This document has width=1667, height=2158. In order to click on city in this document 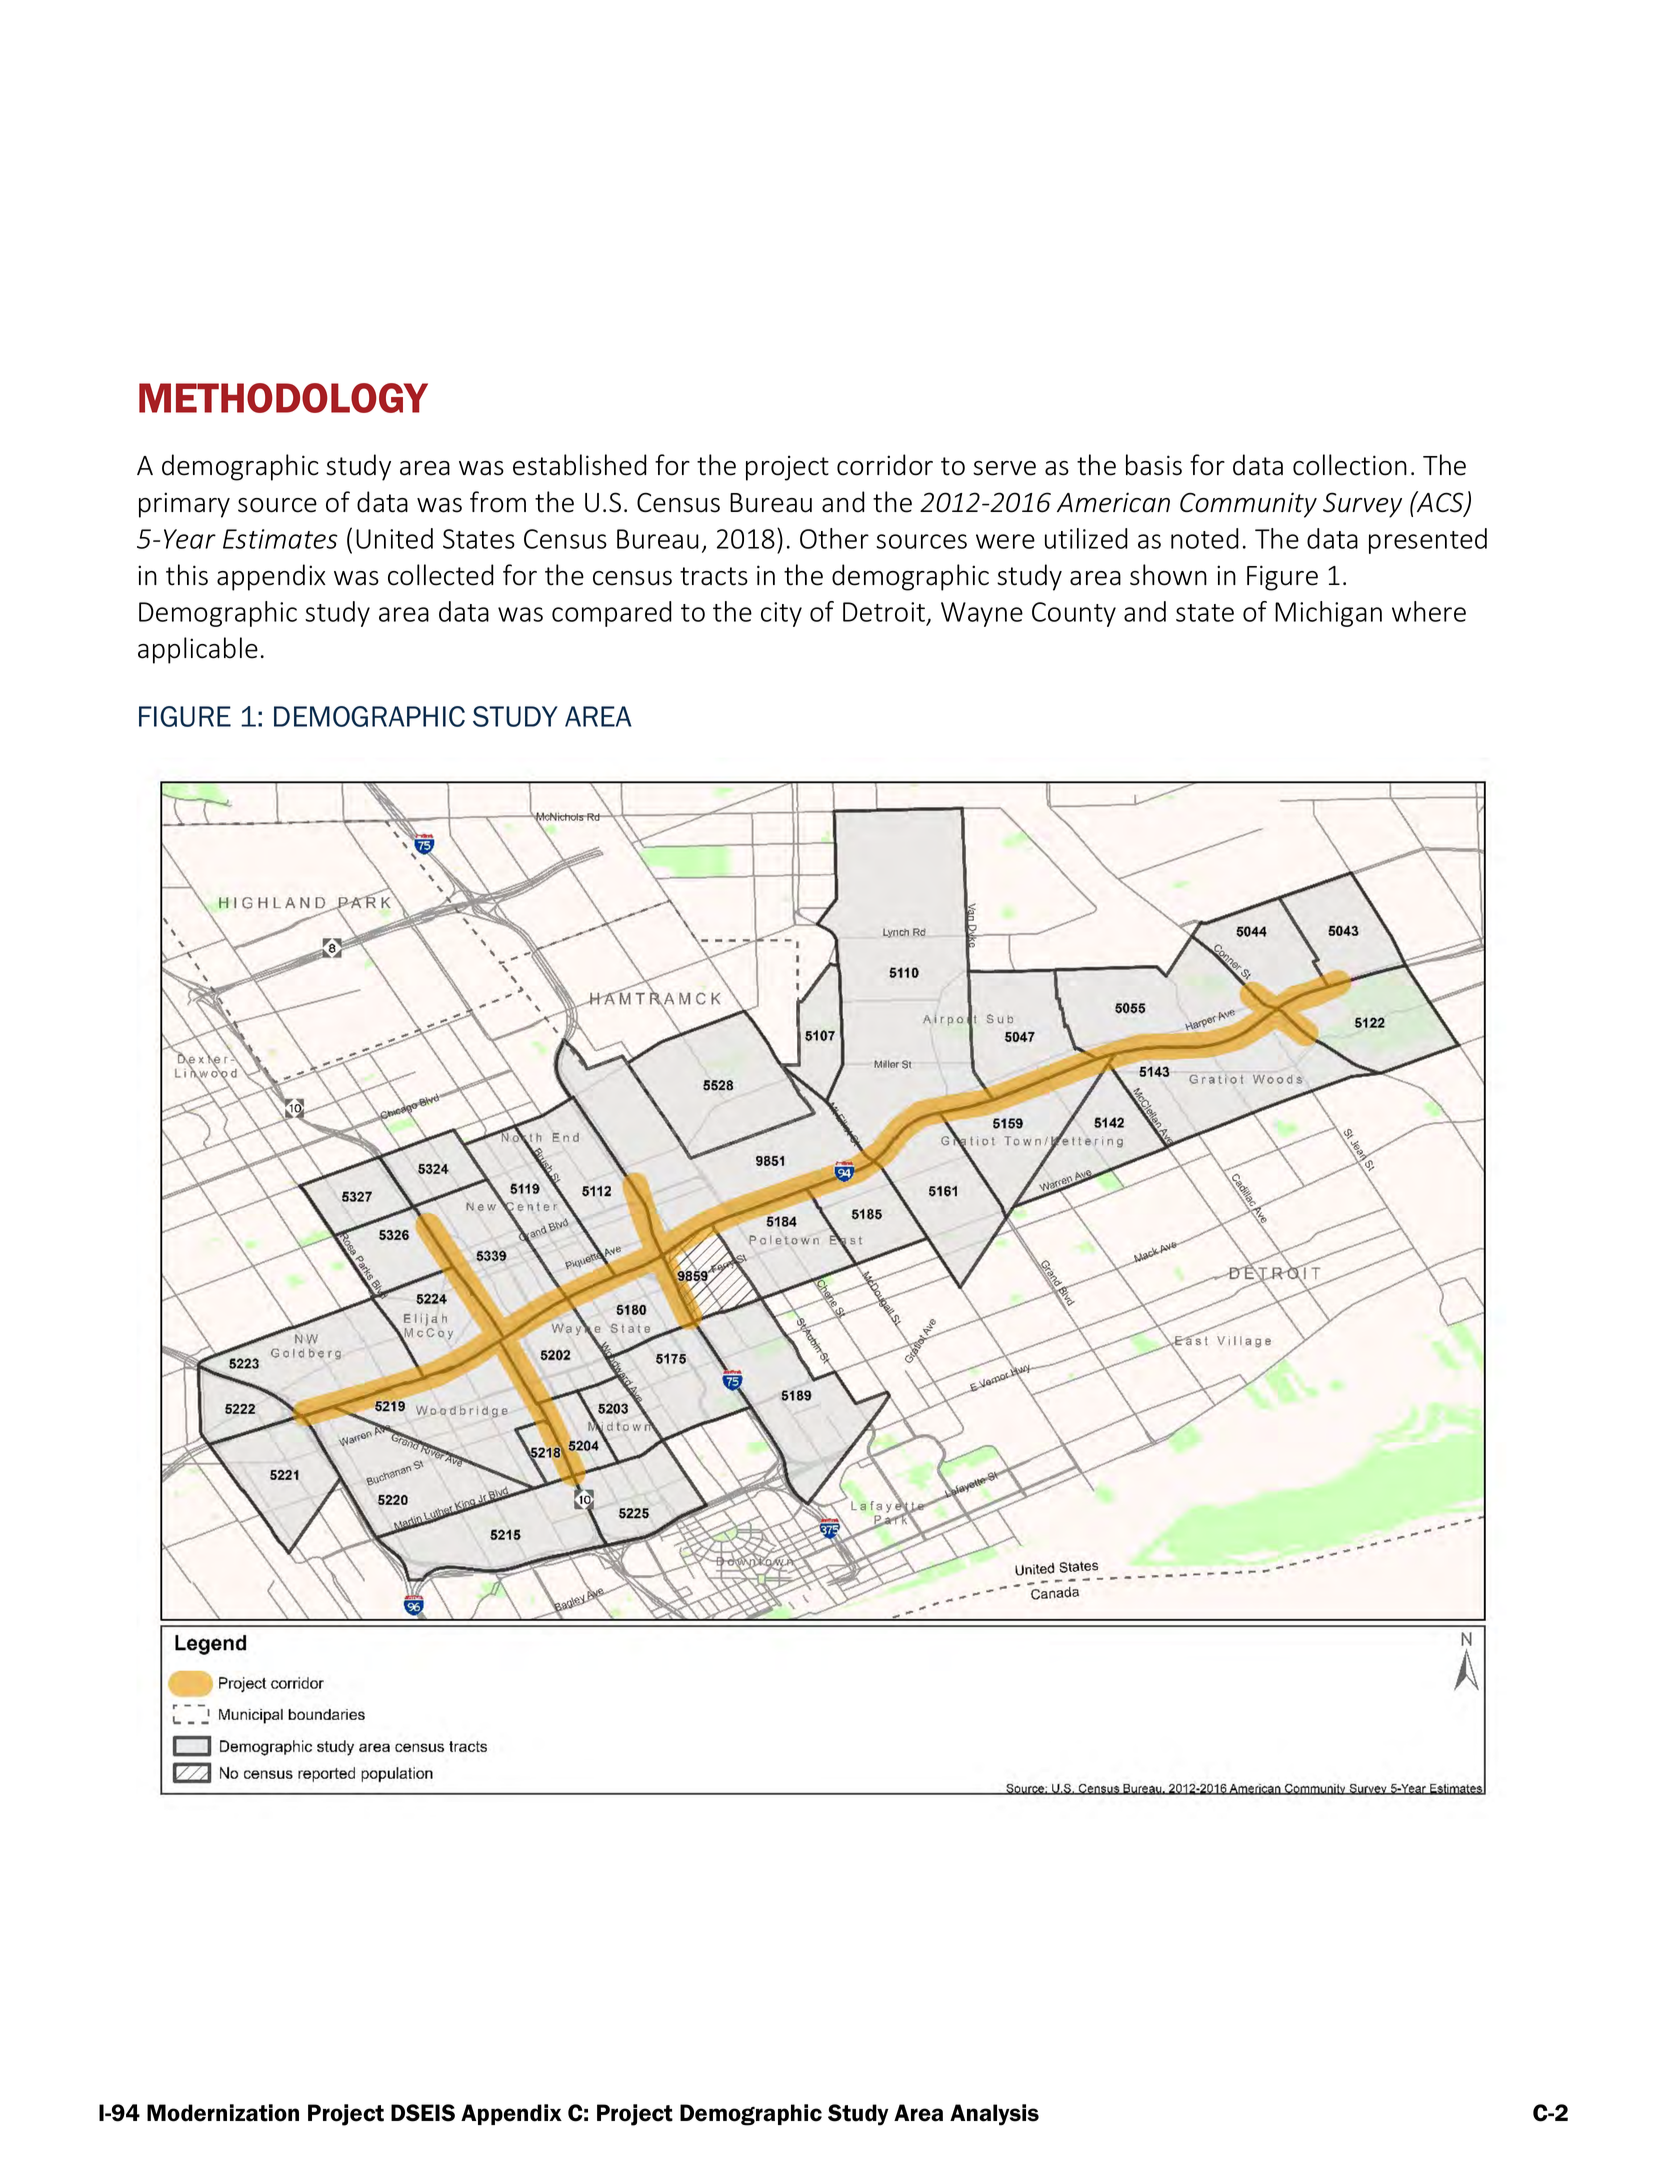, I will do `click(781, 614)`.
